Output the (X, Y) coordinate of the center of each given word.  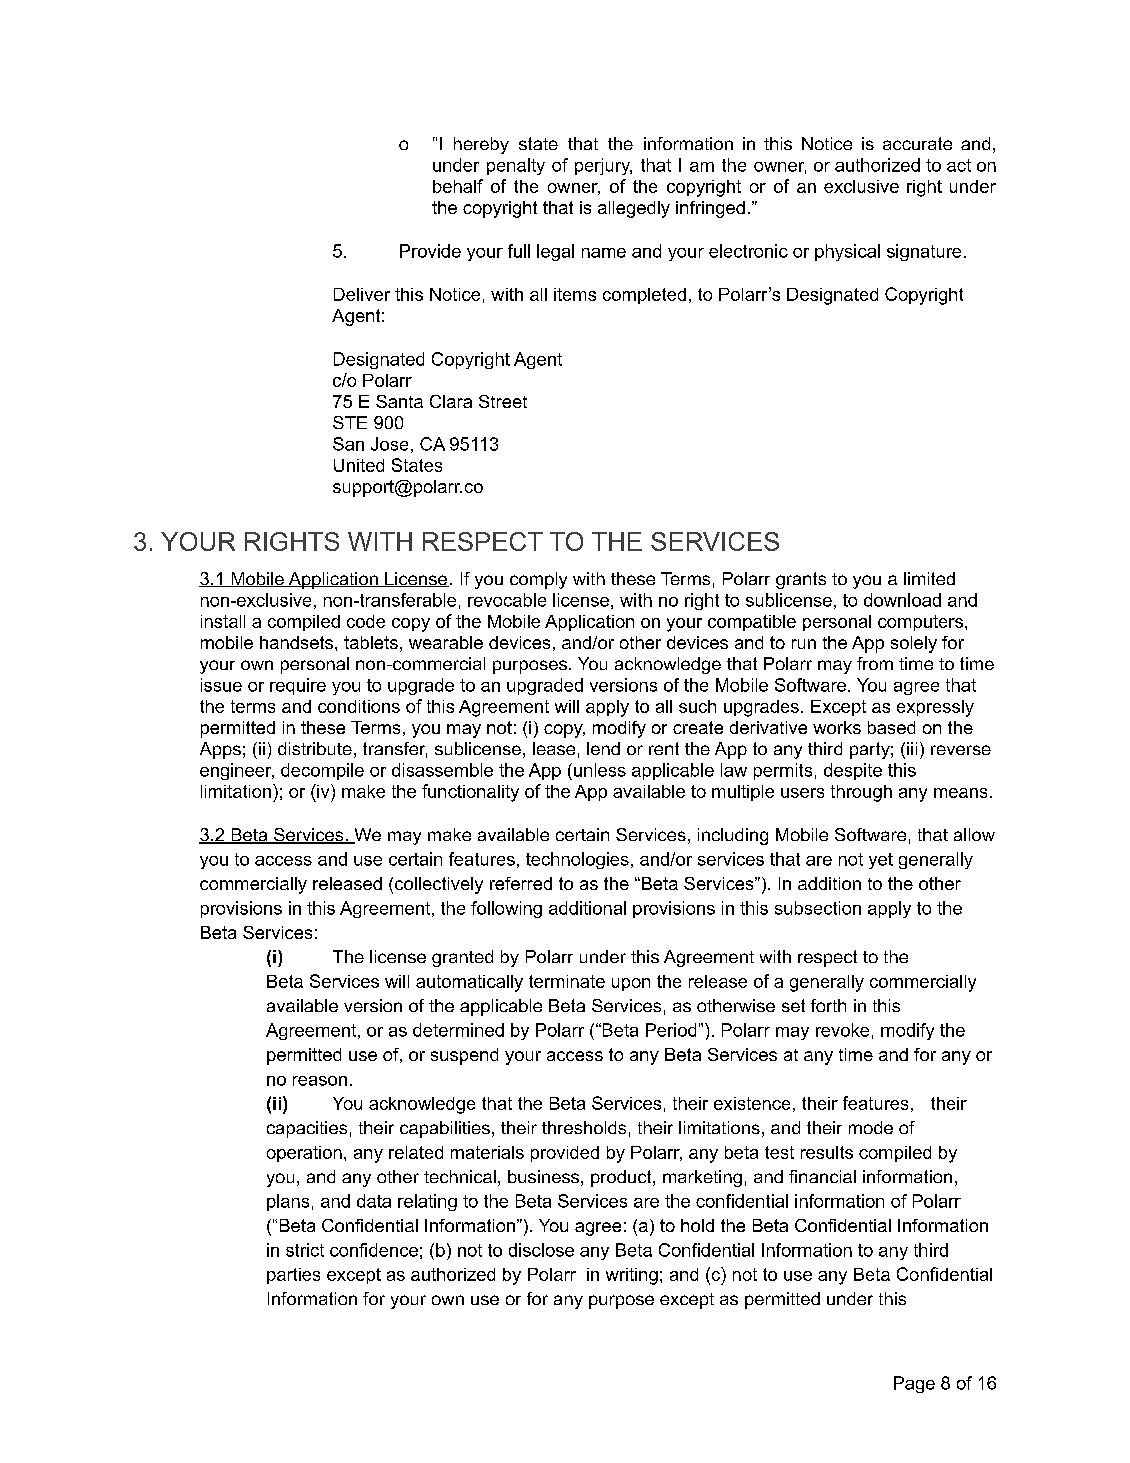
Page (914, 1384)
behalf (458, 186)
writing (632, 1276)
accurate (917, 143)
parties (293, 1276)
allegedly (634, 209)
